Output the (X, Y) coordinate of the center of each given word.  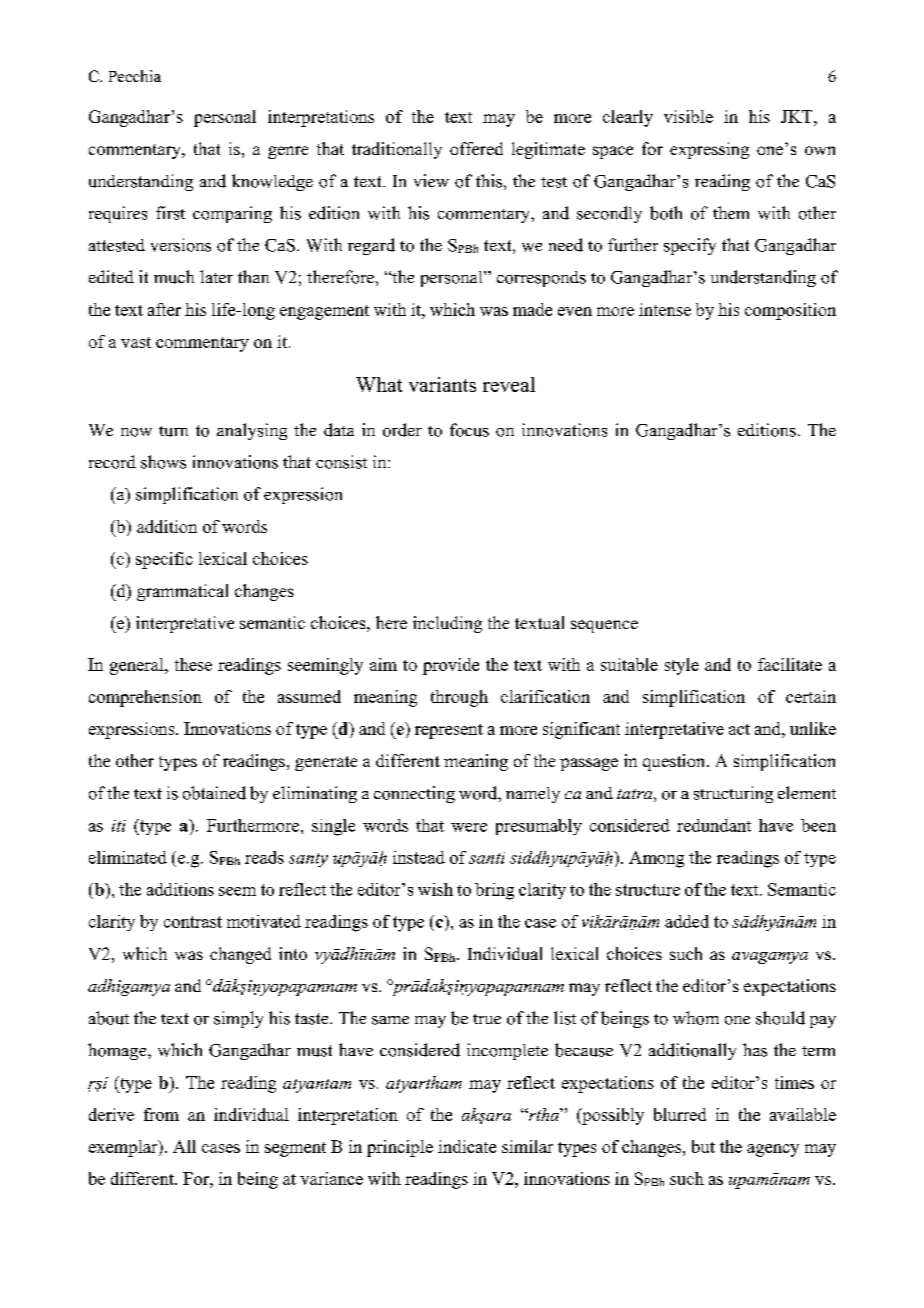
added (687, 921)
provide (451, 666)
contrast (193, 922)
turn (173, 431)
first (170, 213)
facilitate (790, 664)
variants (442, 384)
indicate (467, 1146)
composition (790, 311)
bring (494, 891)
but (703, 1146)
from (161, 1114)
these (193, 664)
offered (476, 148)
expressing (709, 150)
